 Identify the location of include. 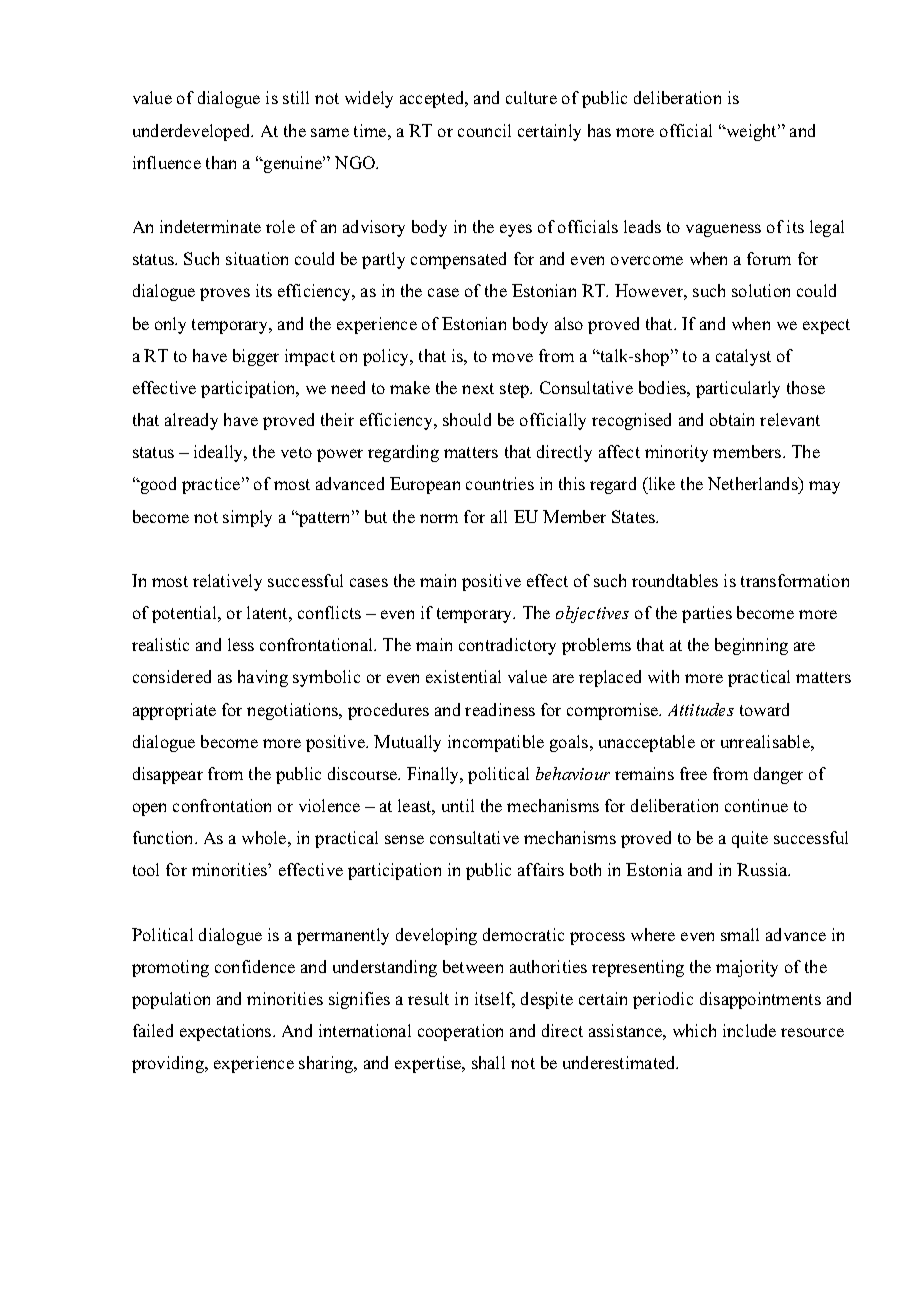
(749, 1030).
